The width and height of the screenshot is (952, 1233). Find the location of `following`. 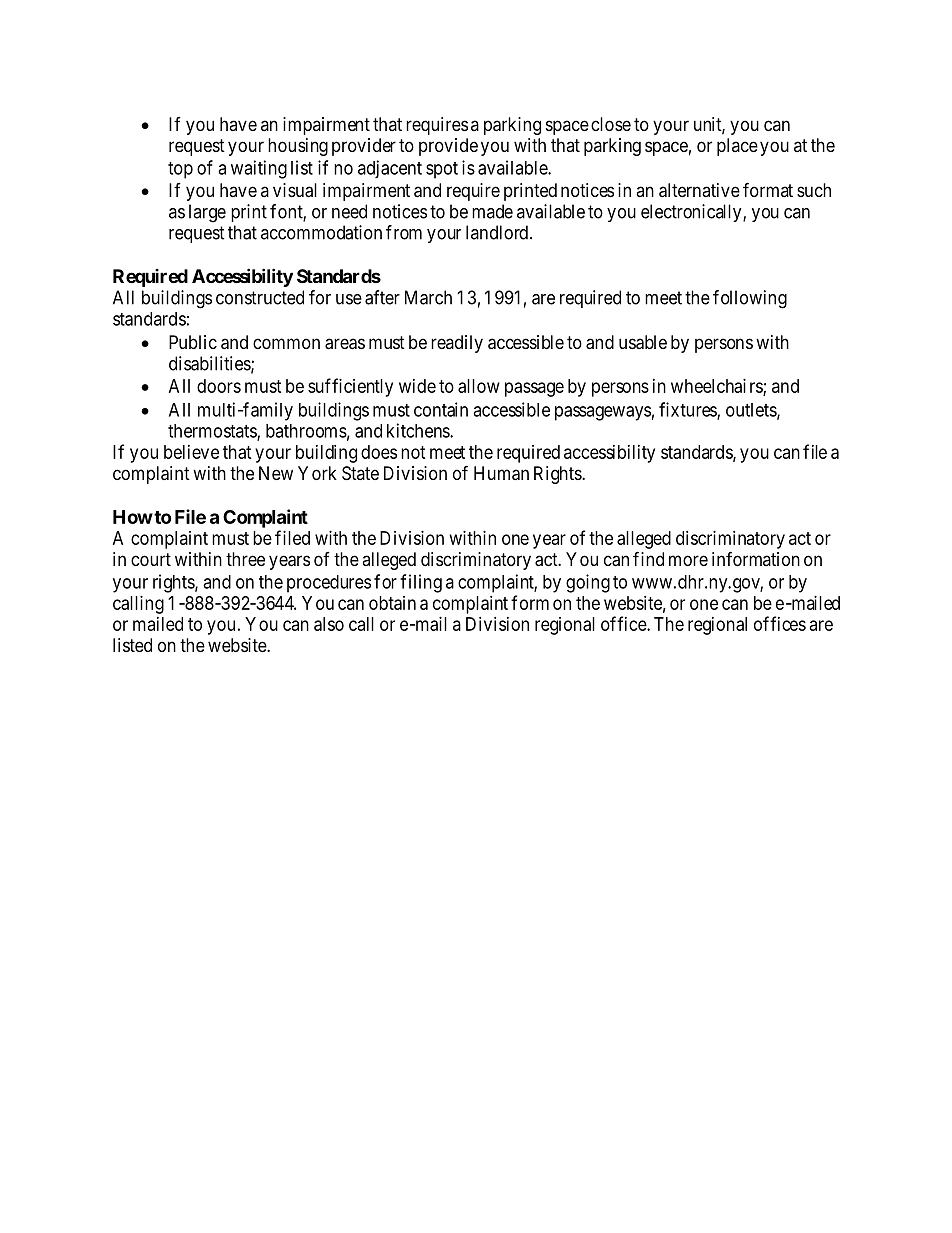

following is located at coordinates (750, 299).
